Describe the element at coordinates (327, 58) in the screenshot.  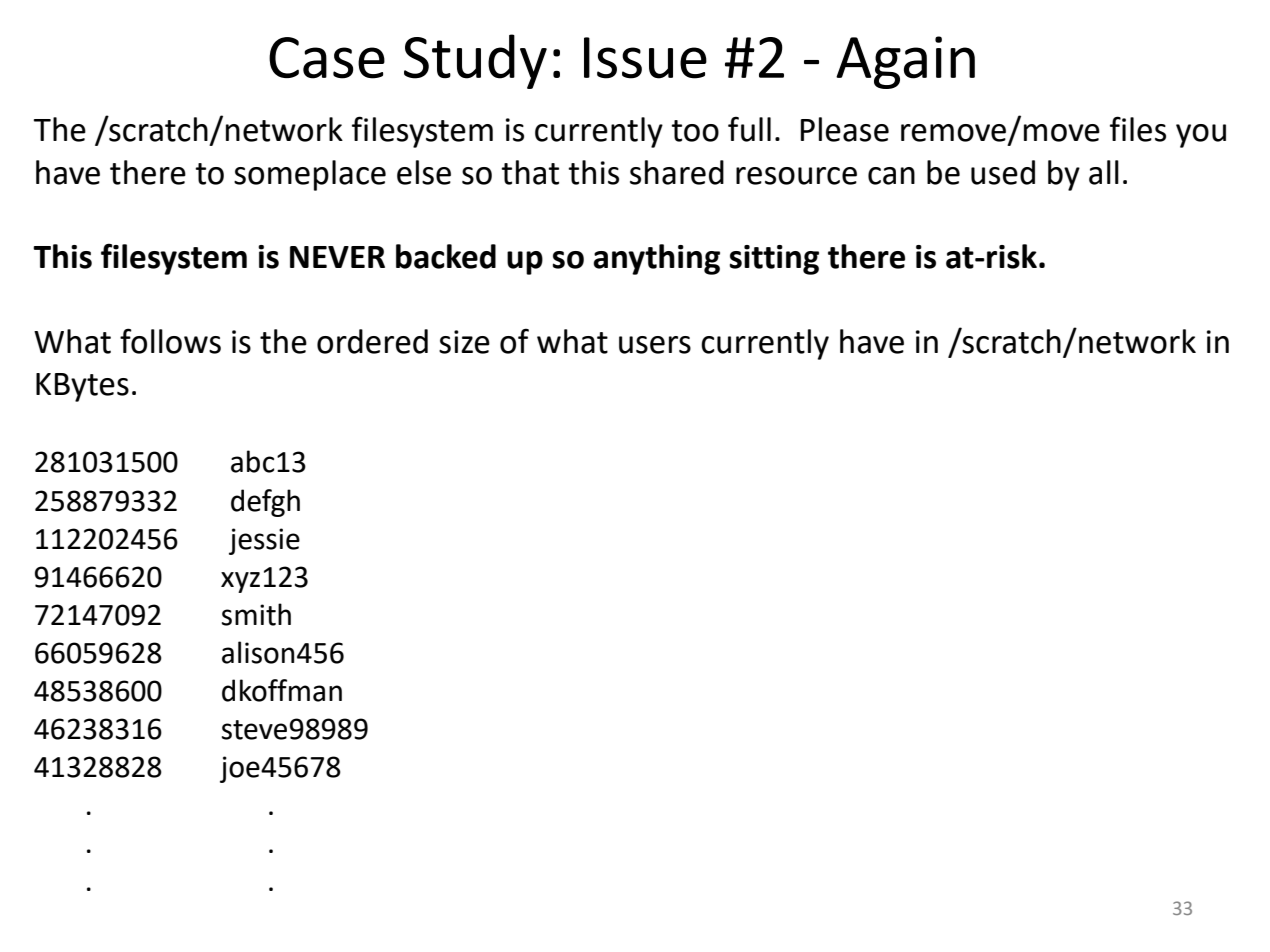
I see `Case` at that location.
